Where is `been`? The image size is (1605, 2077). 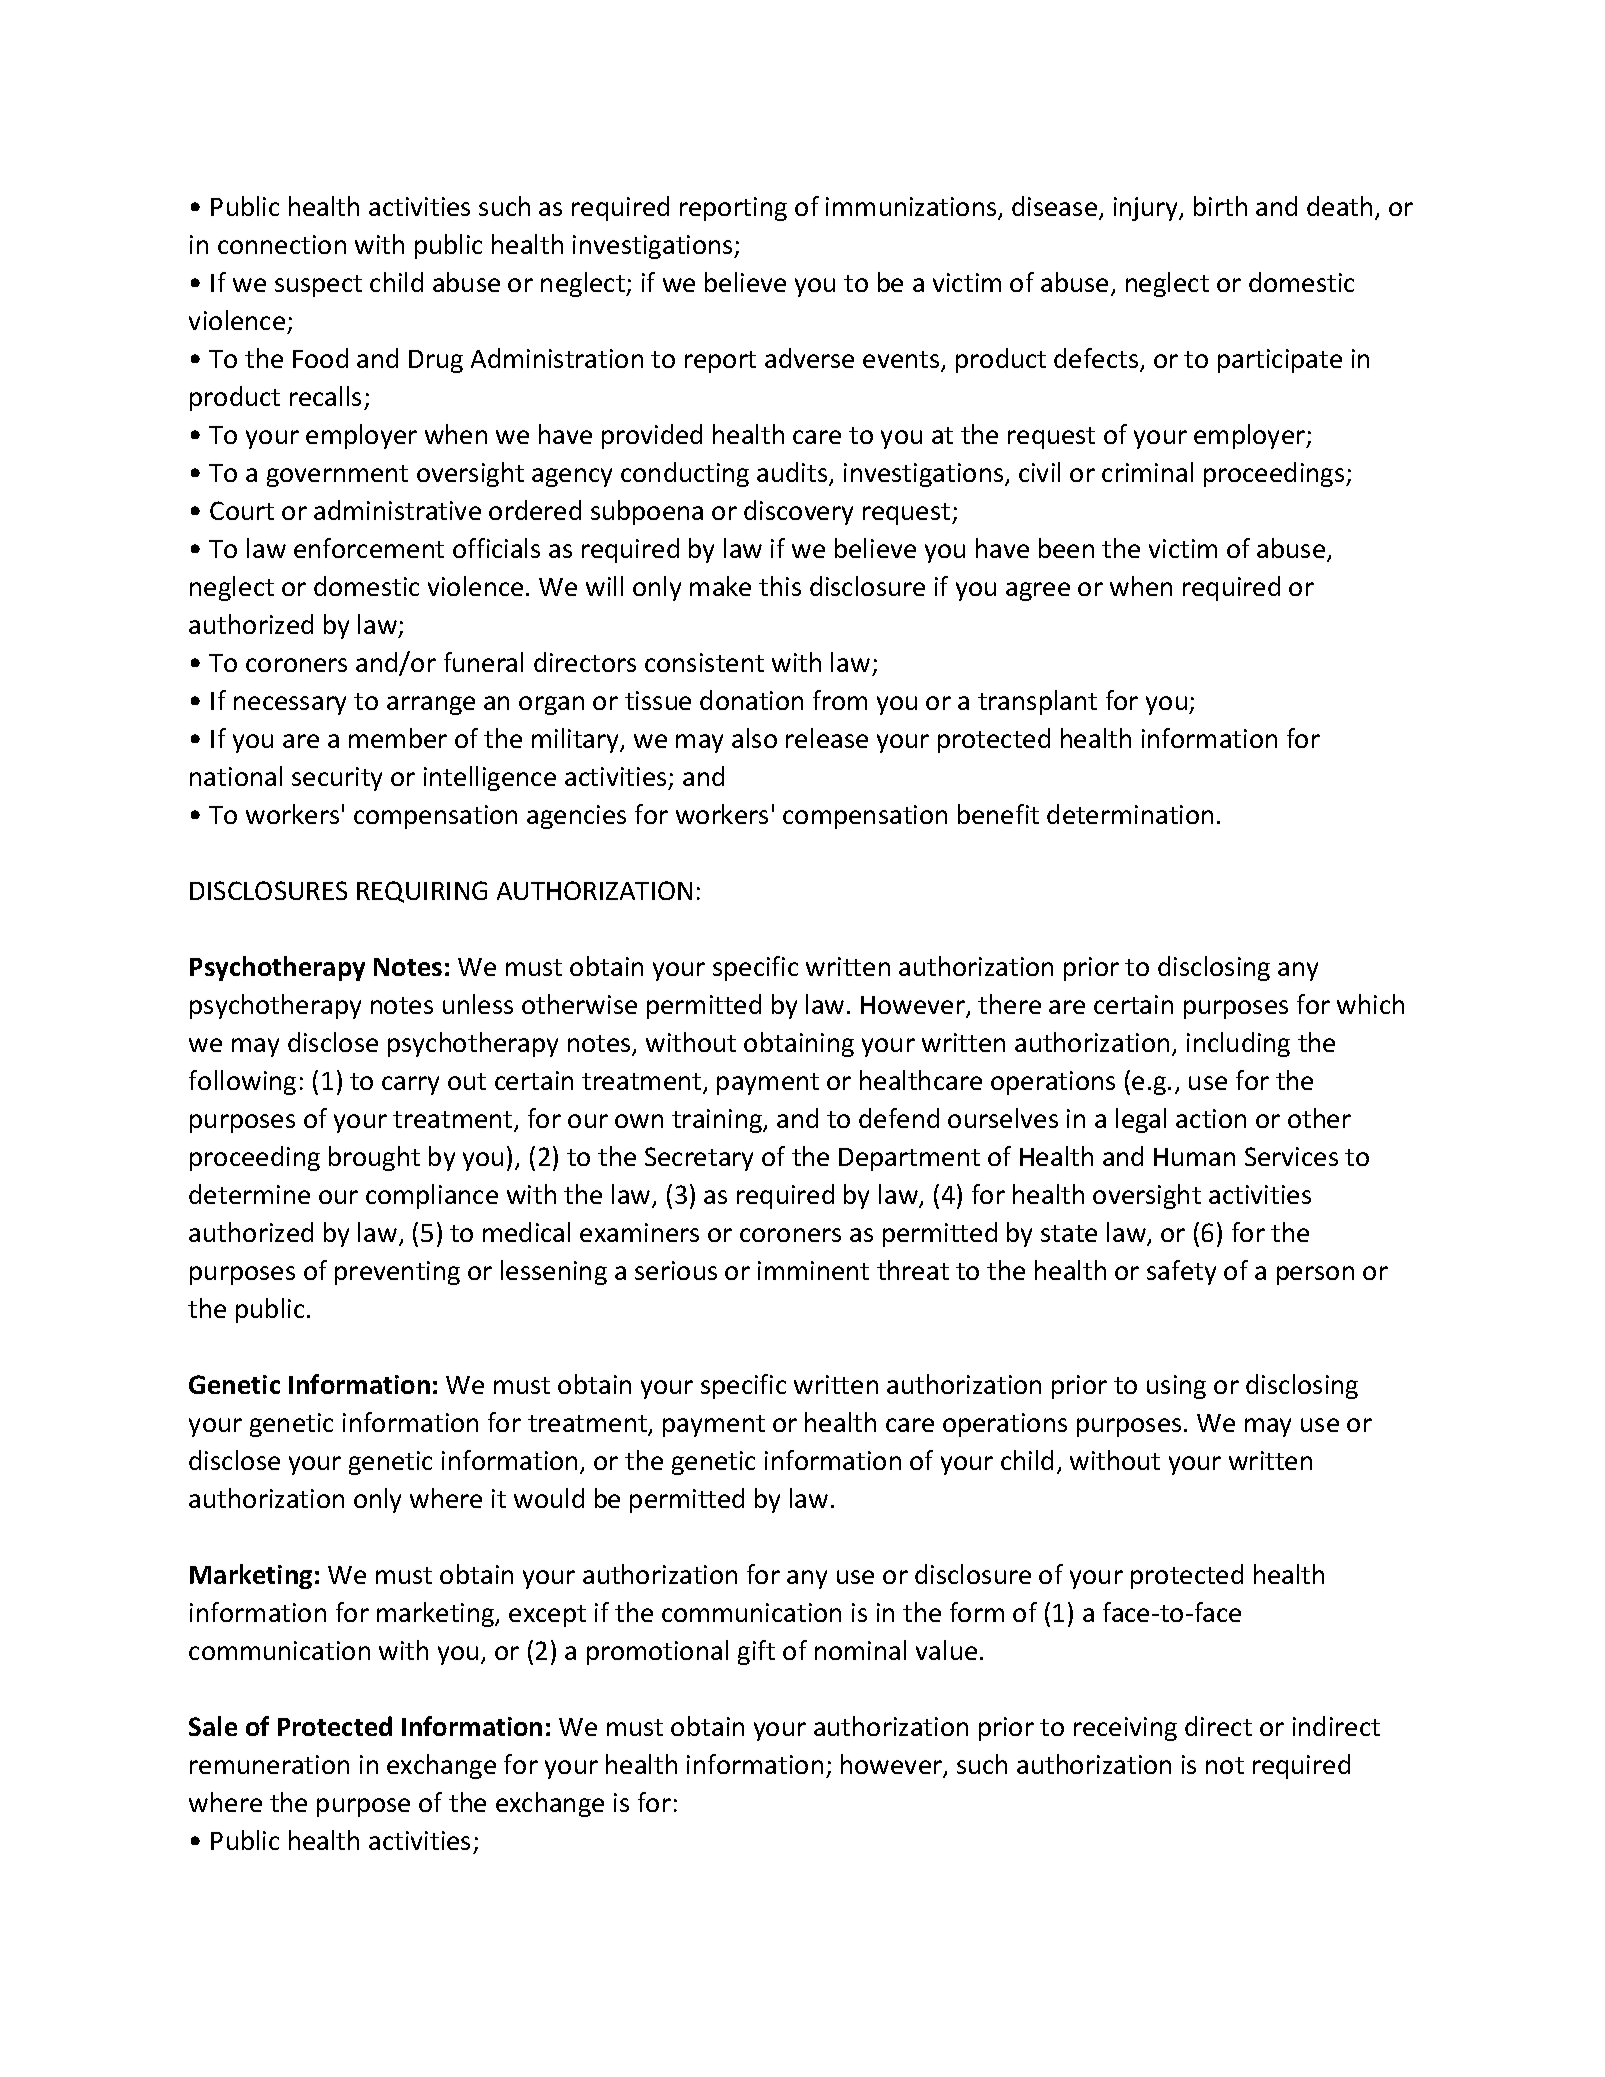 been is located at coordinates (1066, 548).
